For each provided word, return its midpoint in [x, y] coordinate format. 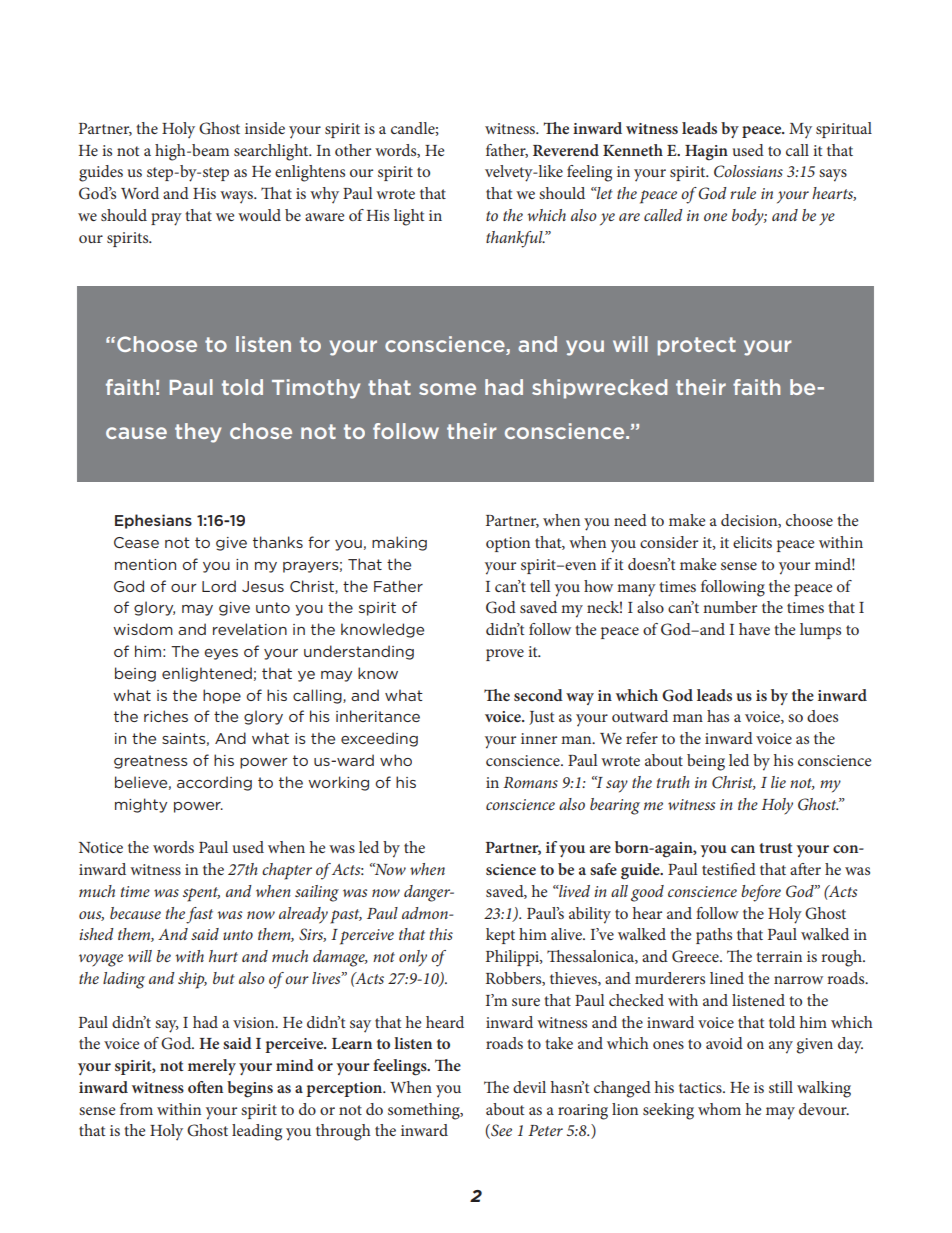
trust [776, 848]
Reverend [566, 150]
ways [237, 197]
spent [201, 894]
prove [505, 655]
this [441, 934]
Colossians [748, 171]
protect [697, 346]
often [205, 1087]
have [754, 629]
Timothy [316, 389]
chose [261, 431]
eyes [221, 654]
